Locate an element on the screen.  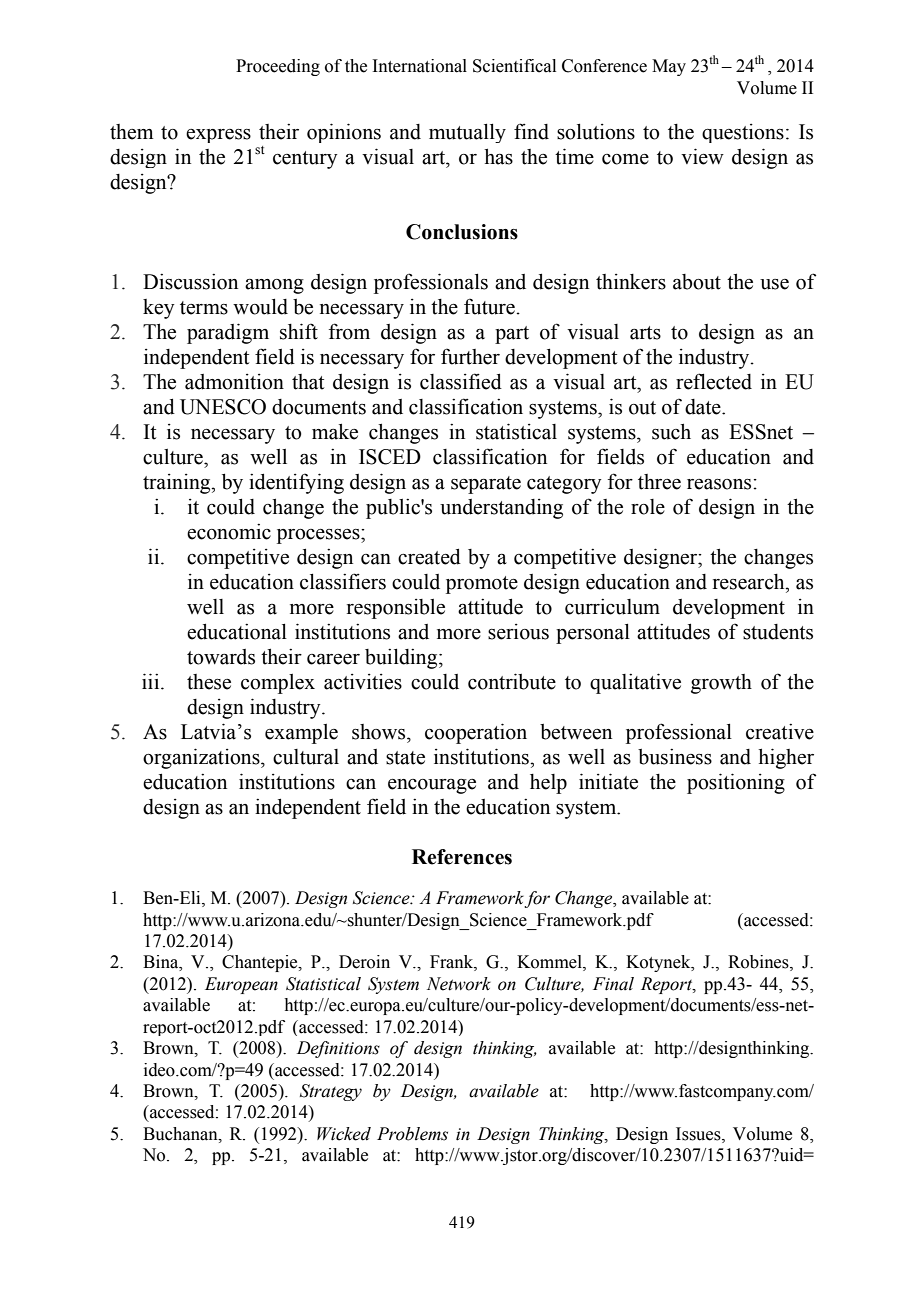
research is located at coordinates (750, 582).
